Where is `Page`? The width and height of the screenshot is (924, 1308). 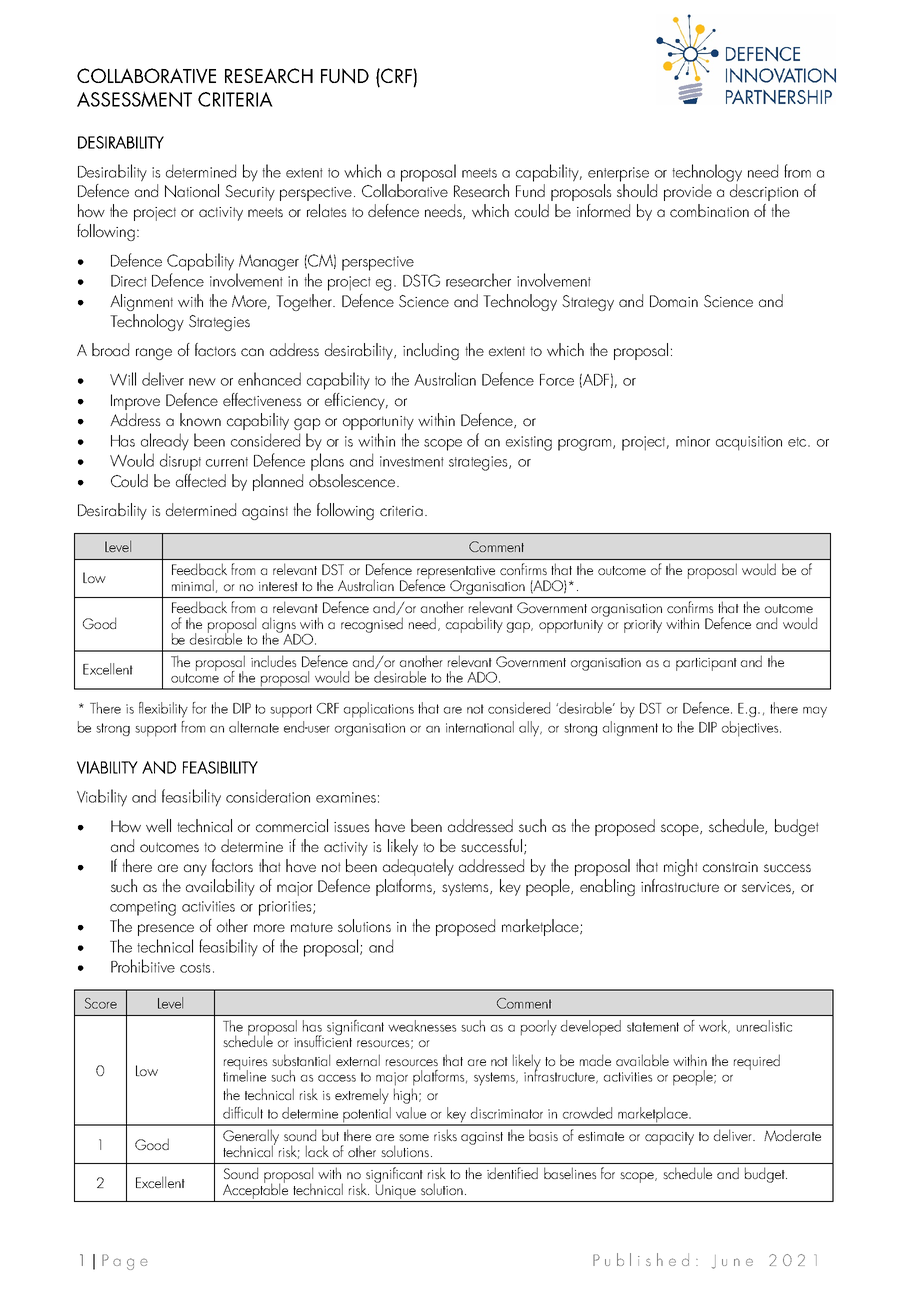 Page is located at coordinates (125, 1262).
